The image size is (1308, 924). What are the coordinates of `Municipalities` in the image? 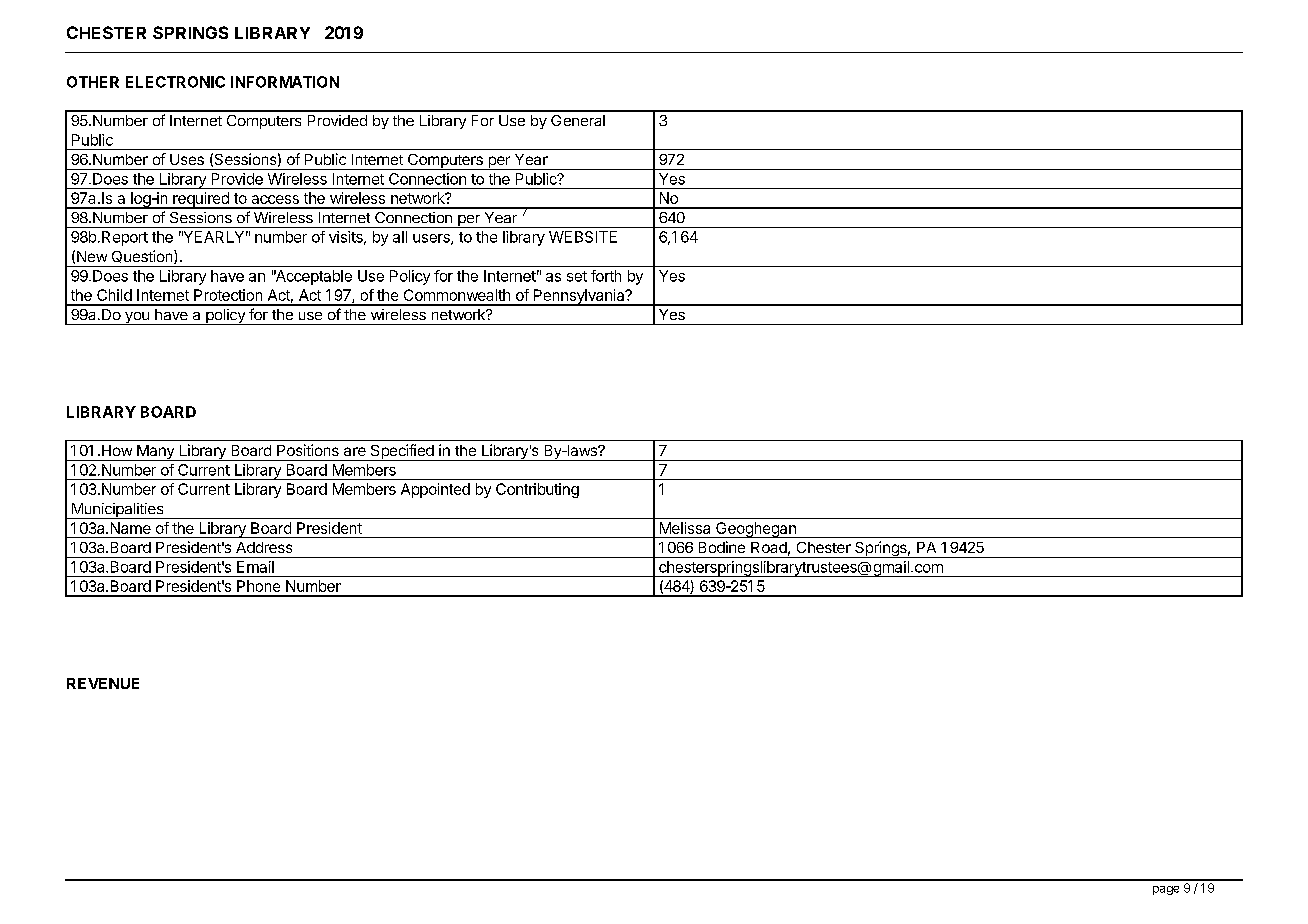 It's located at (117, 511).
